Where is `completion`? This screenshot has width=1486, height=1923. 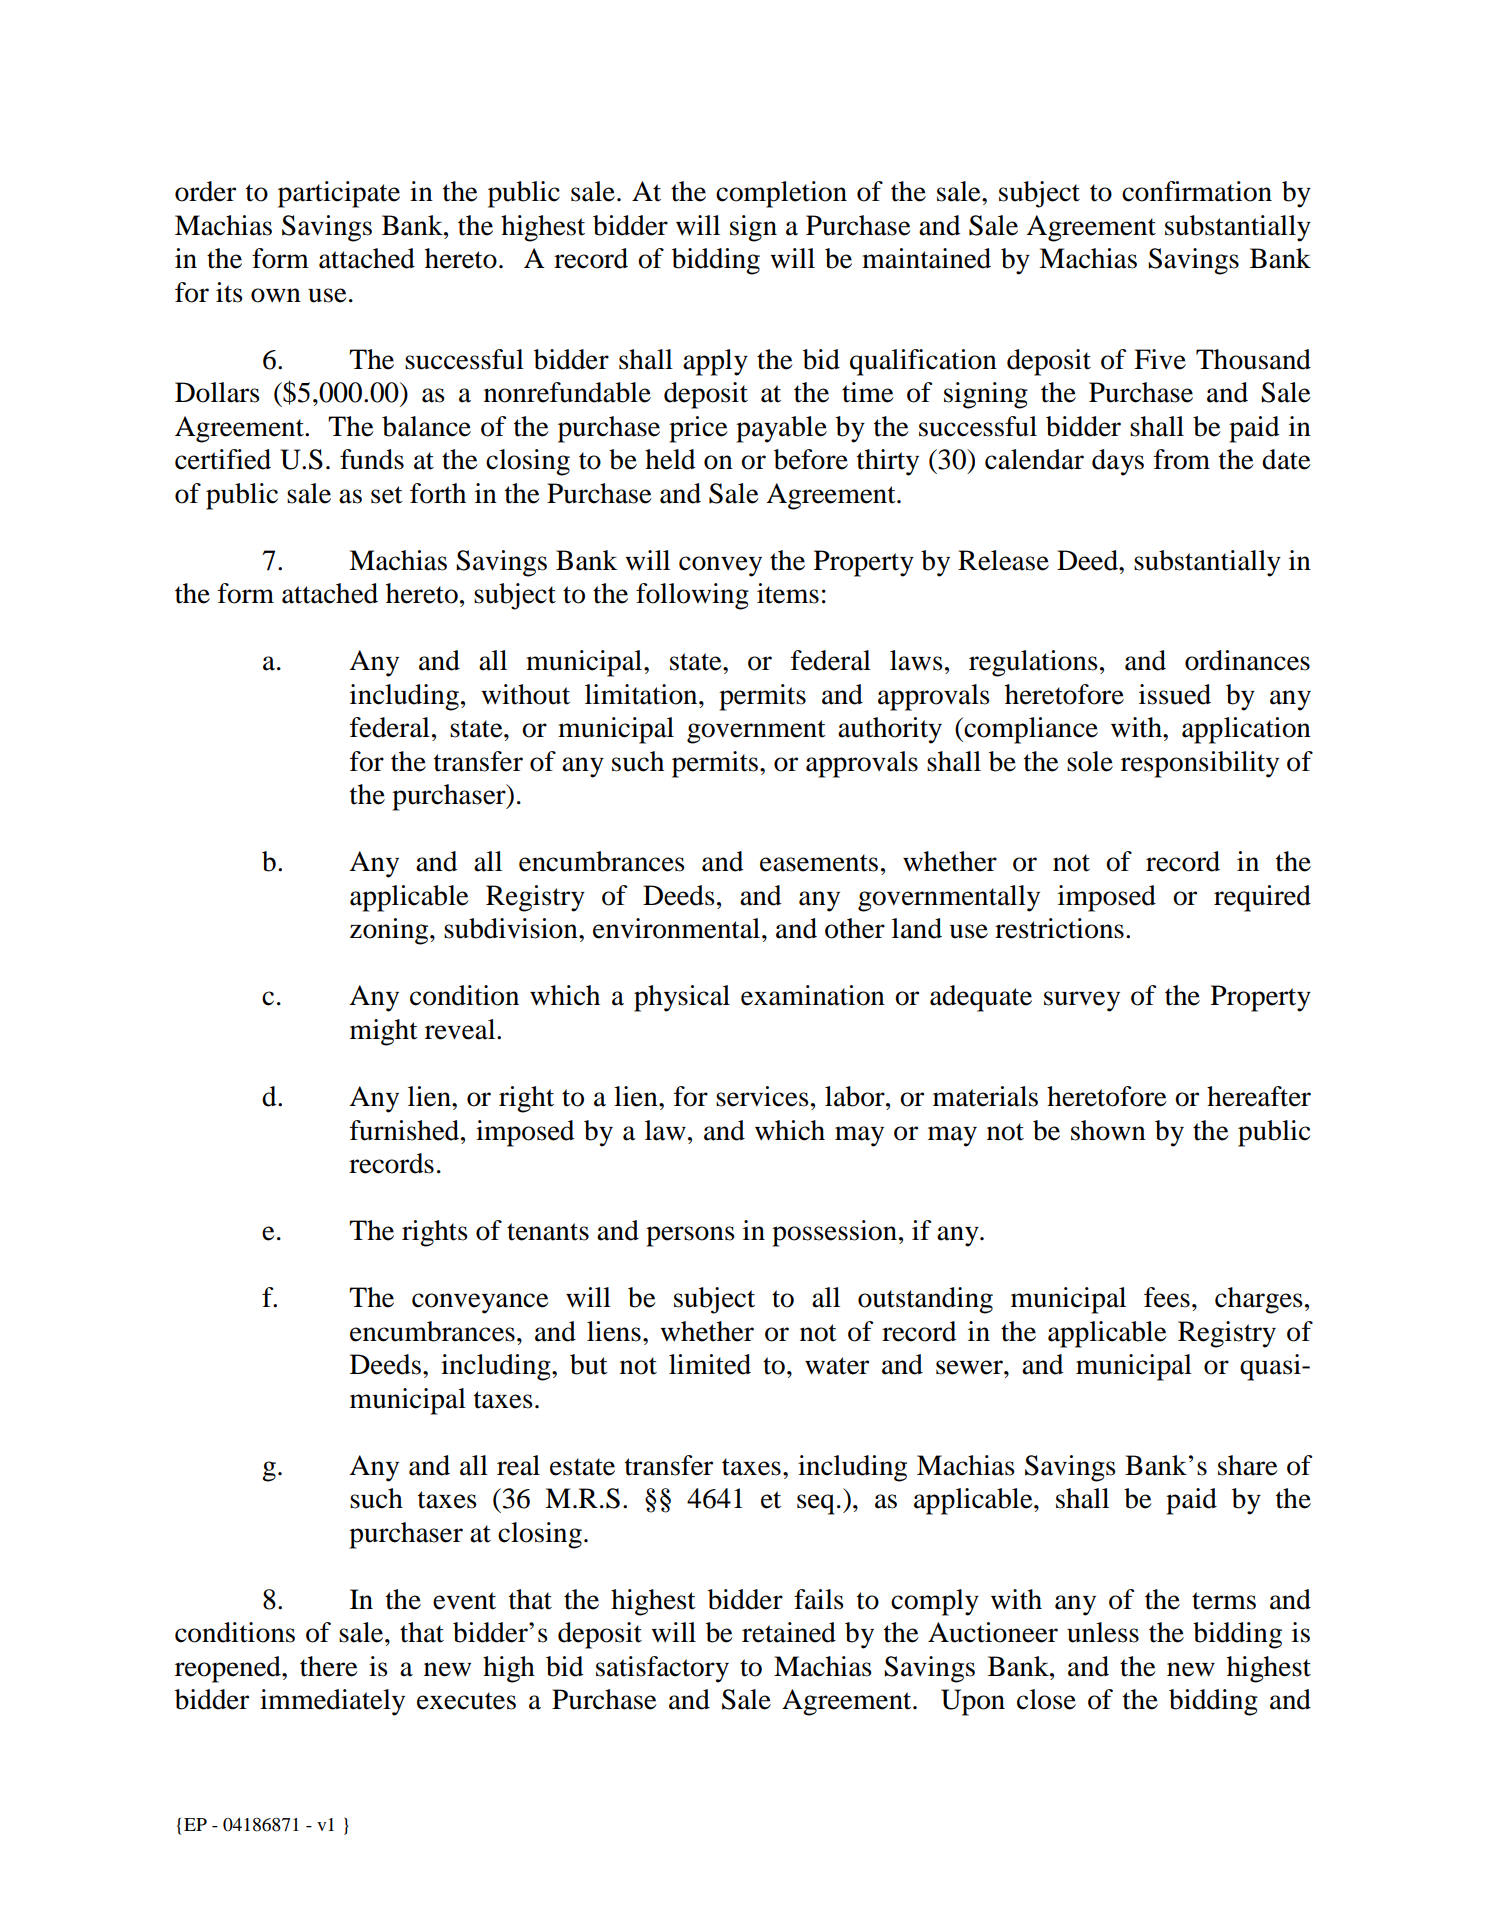
completion is located at coordinates (781, 194).
